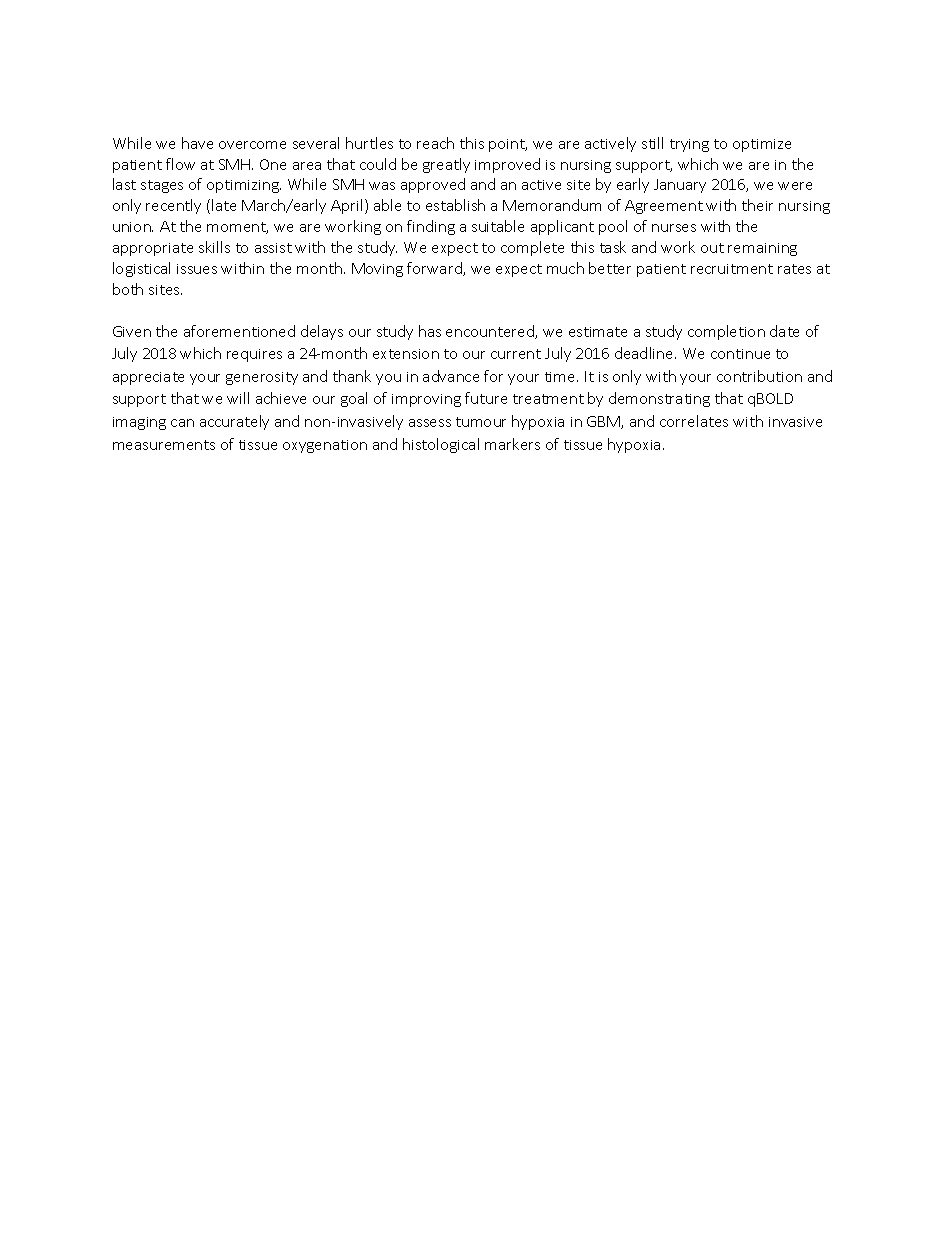  I want to click on nurses, so click(674, 228).
